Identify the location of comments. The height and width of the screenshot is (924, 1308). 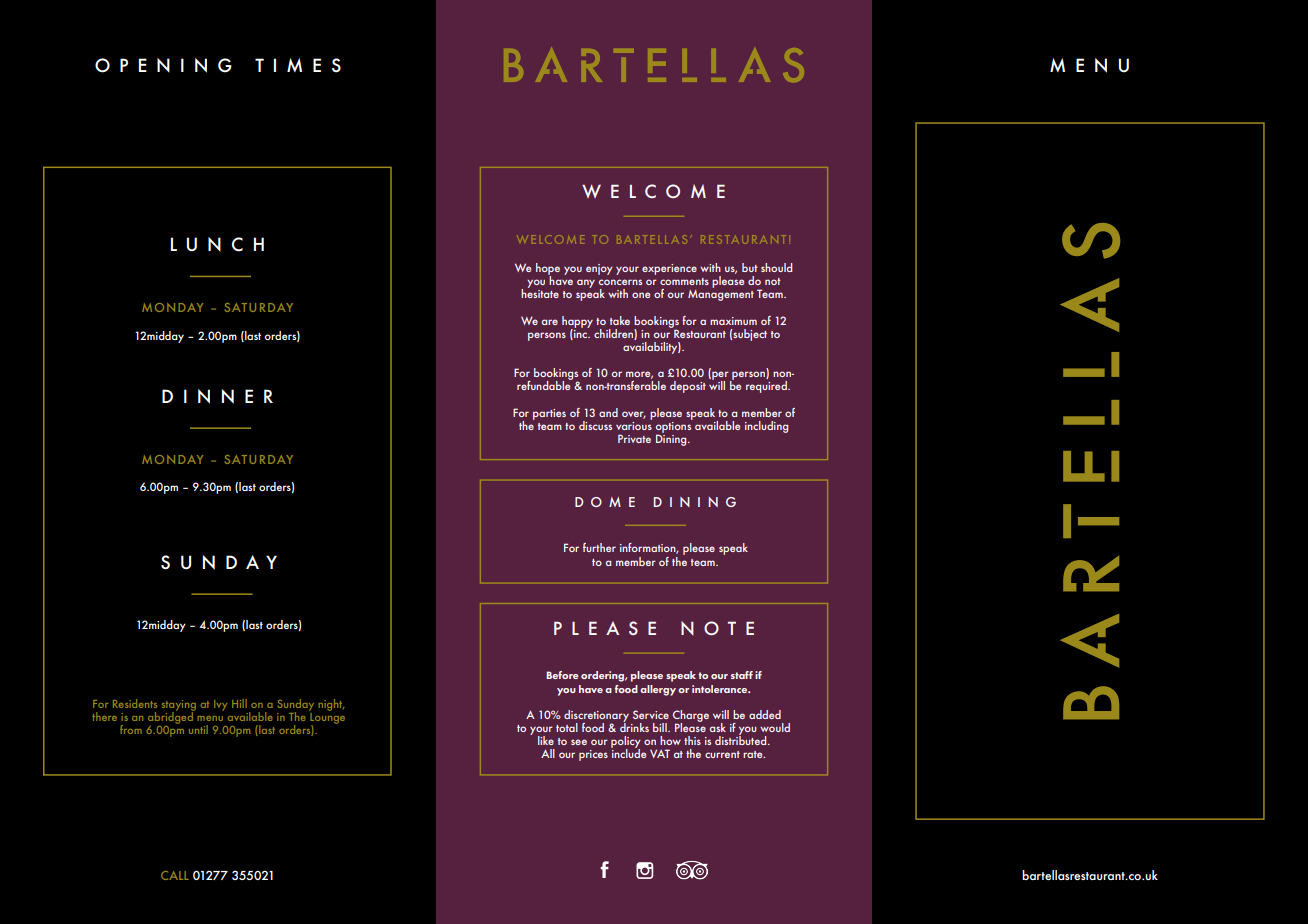
(684, 281).
